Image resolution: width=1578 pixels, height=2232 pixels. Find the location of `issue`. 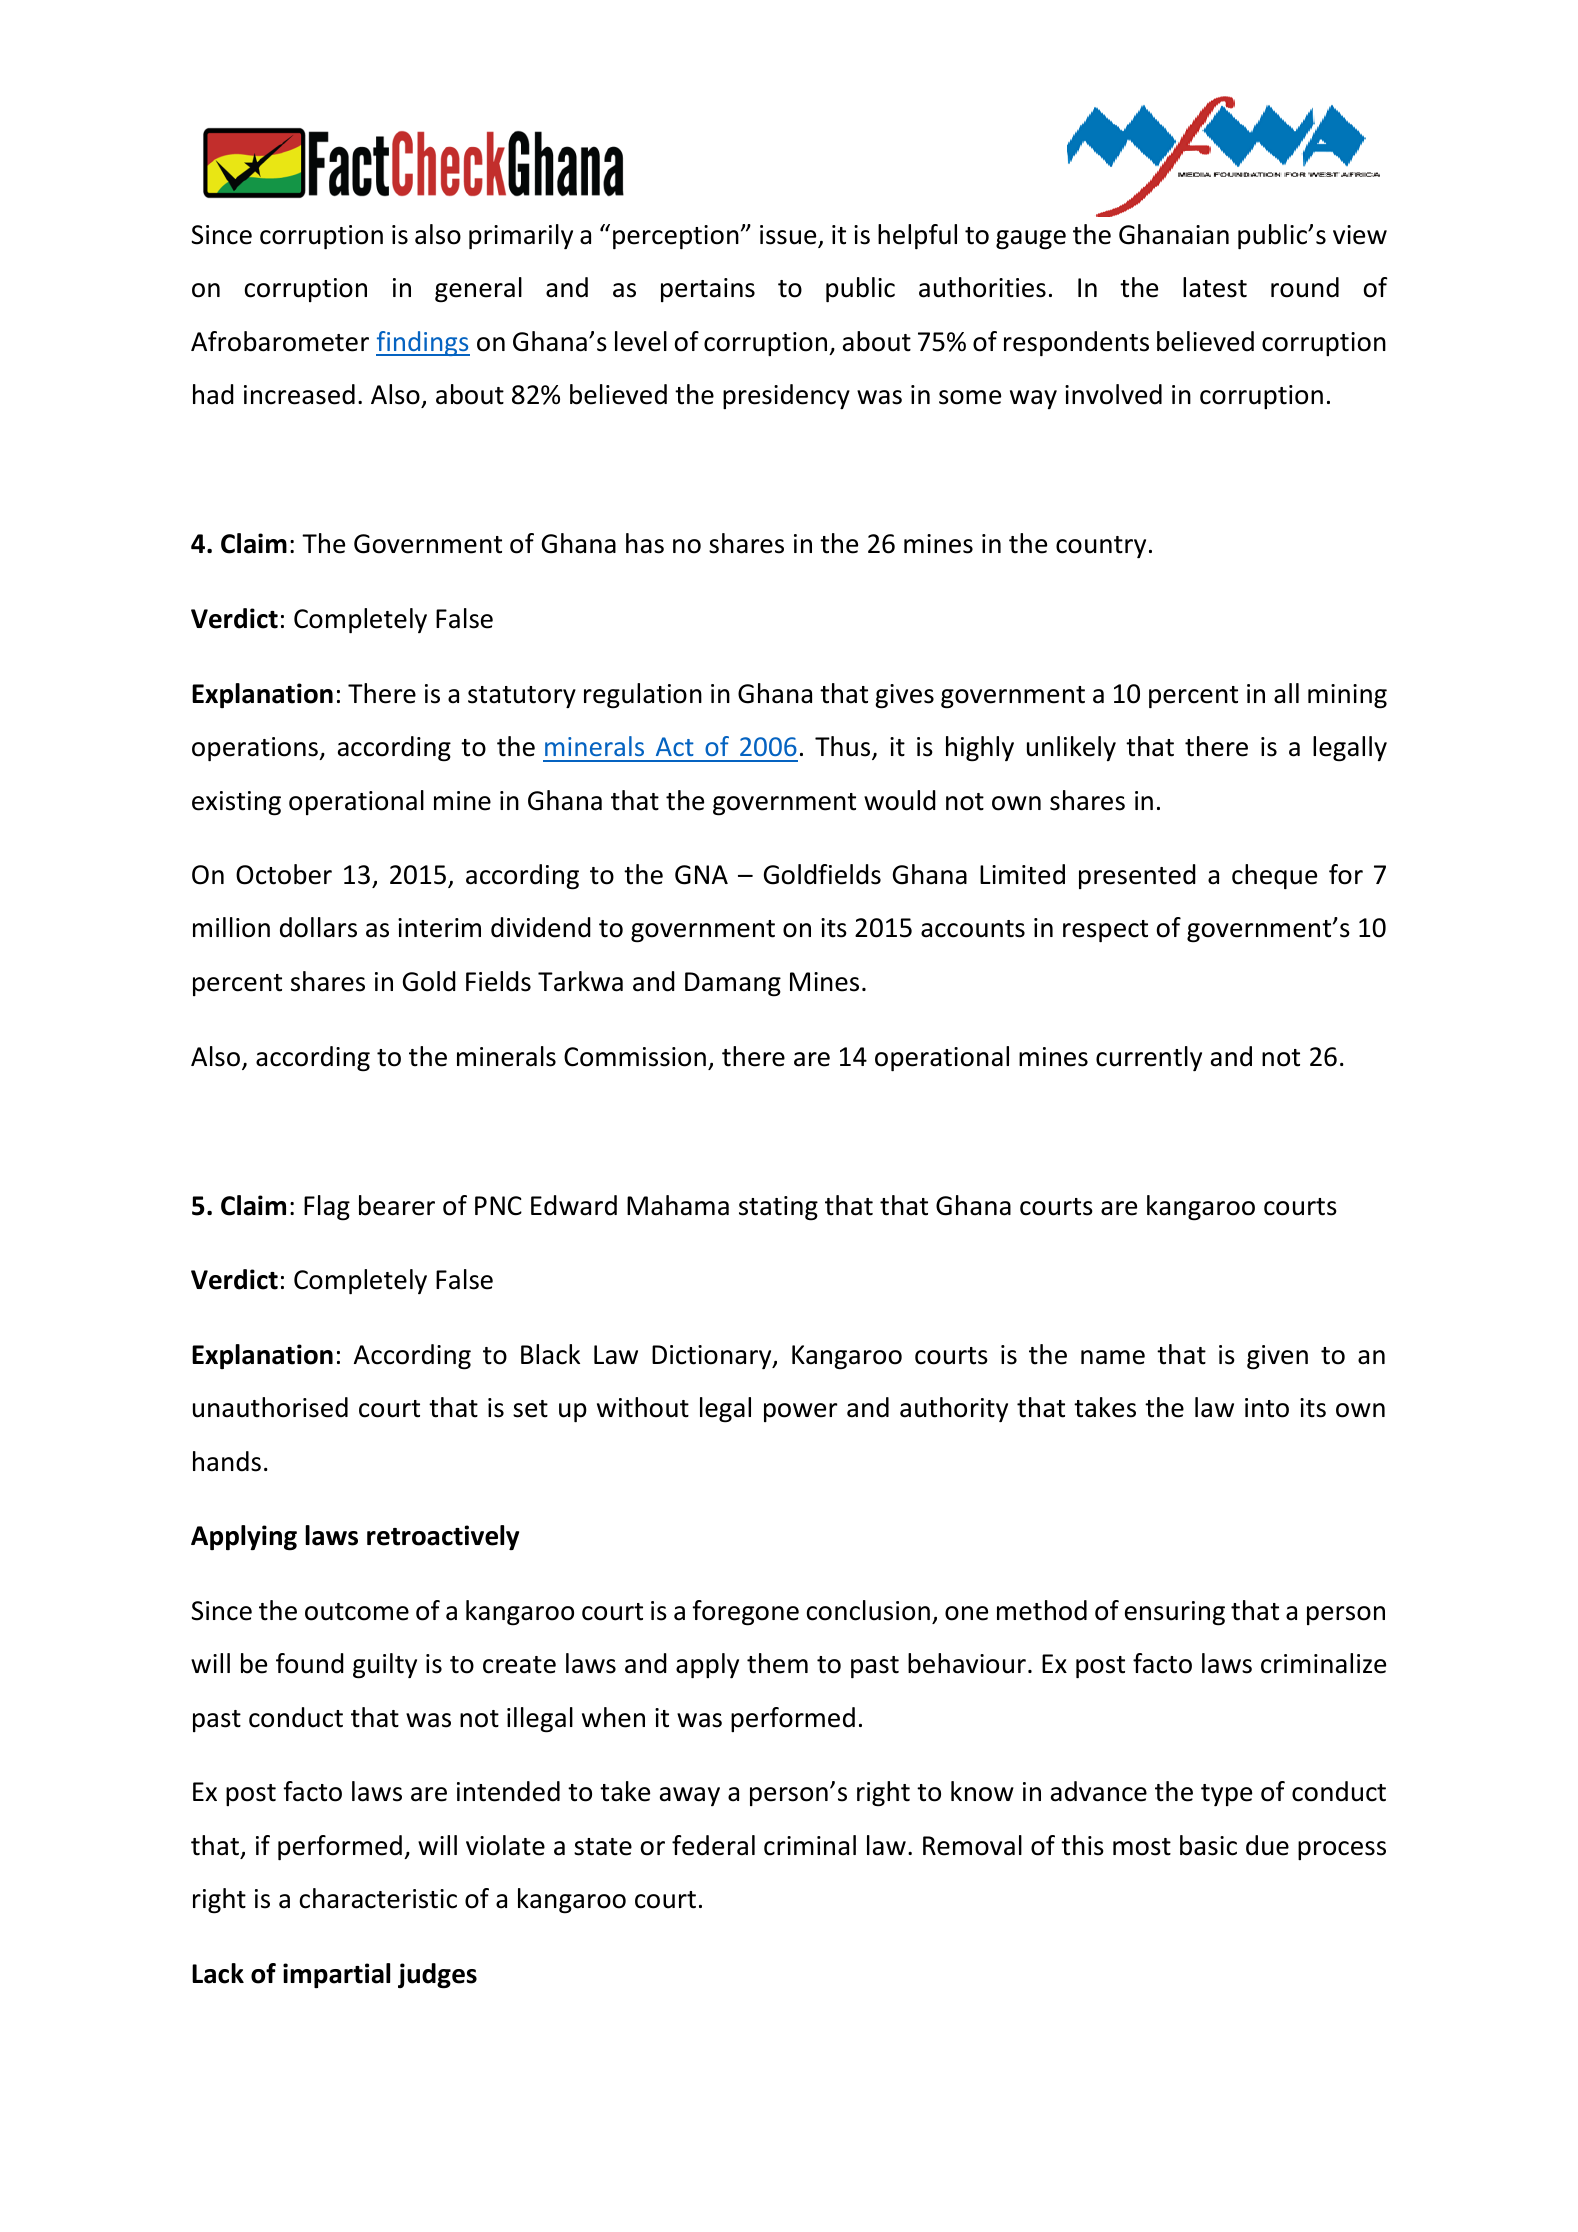

issue is located at coordinates (789, 236).
